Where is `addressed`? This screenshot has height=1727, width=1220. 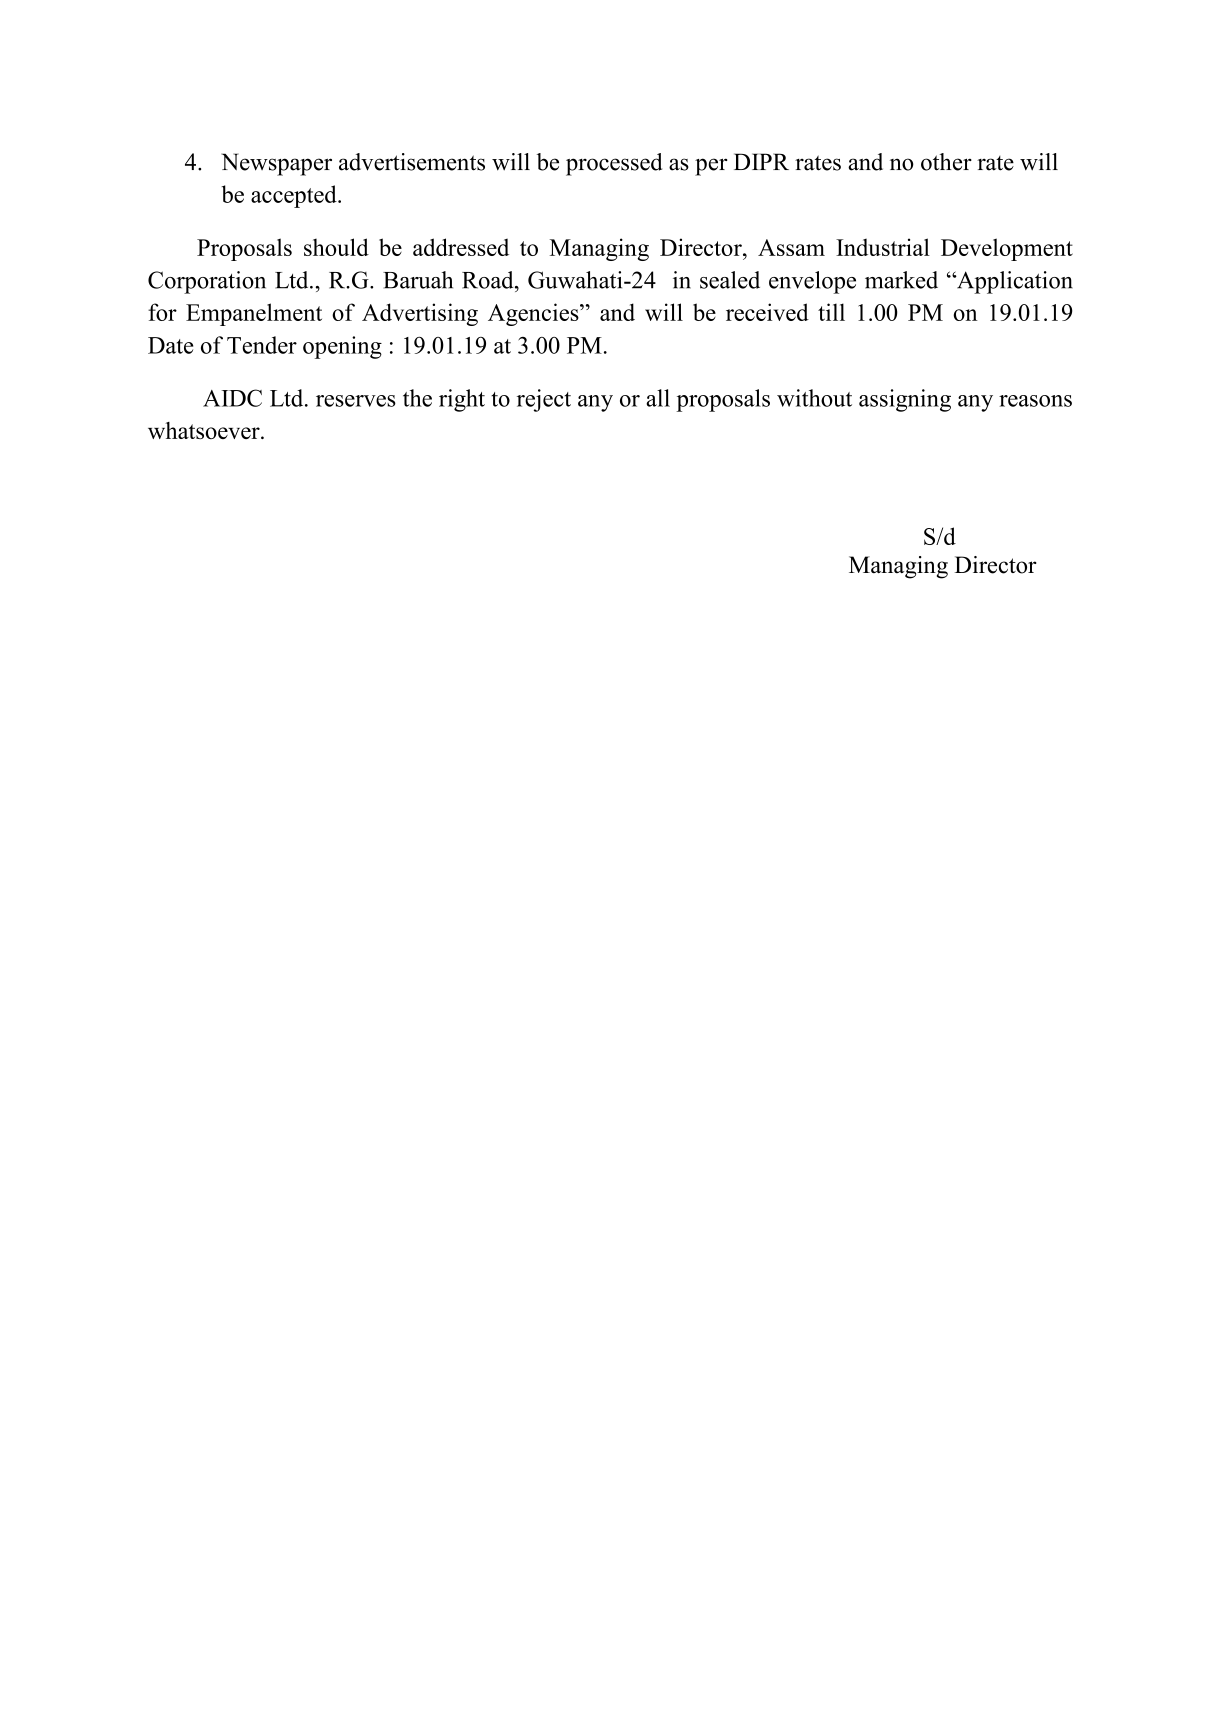 addressed is located at coordinates (461, 247).
